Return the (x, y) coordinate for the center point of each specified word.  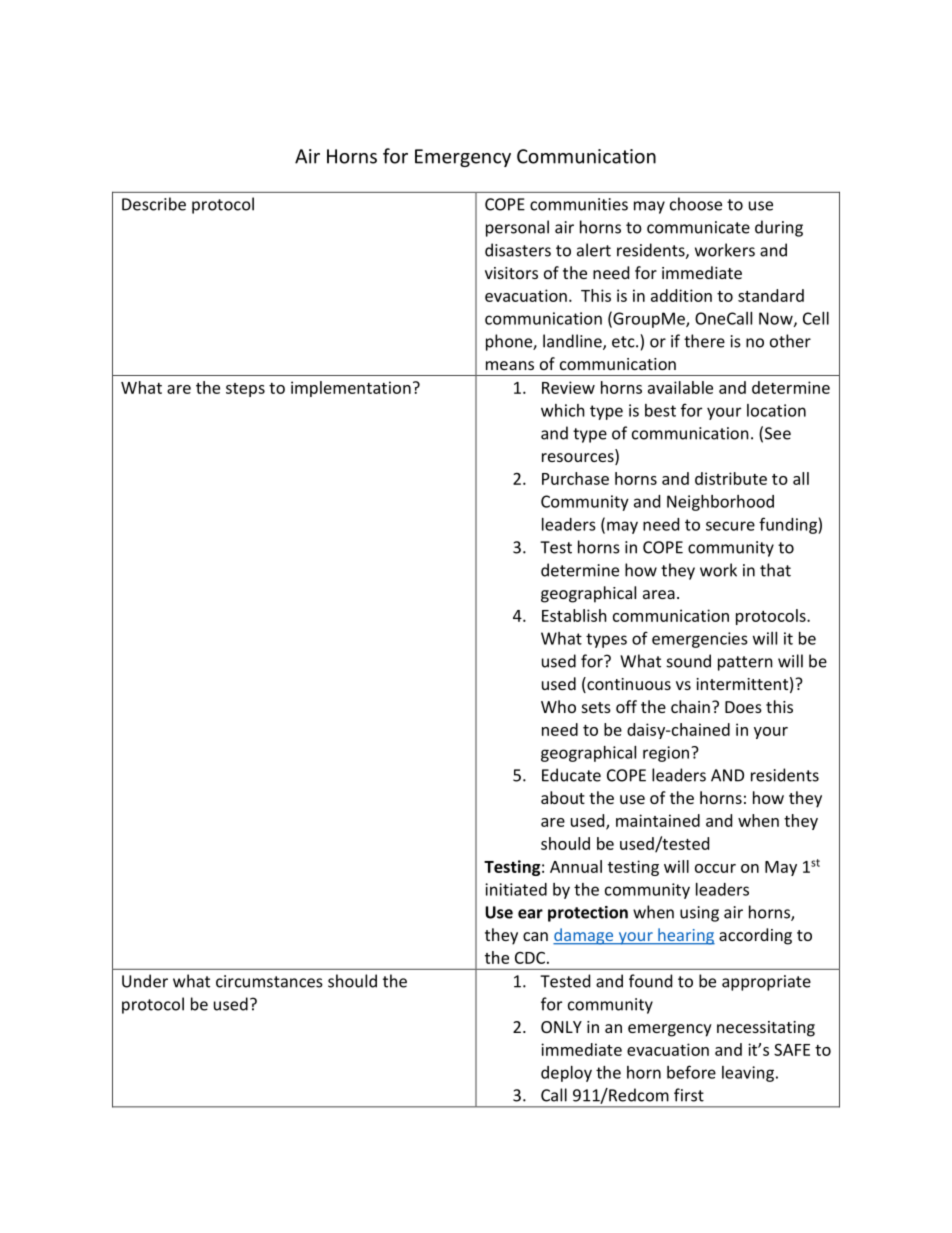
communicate (698, 227)
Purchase (575, 478)
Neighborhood (720, 503)
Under (145, 981)
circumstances (269, 981)
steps (245, 390)
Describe (154, 204)
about (563, 797)
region (667, 754)
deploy (566, 1074)
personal (517, 228)
